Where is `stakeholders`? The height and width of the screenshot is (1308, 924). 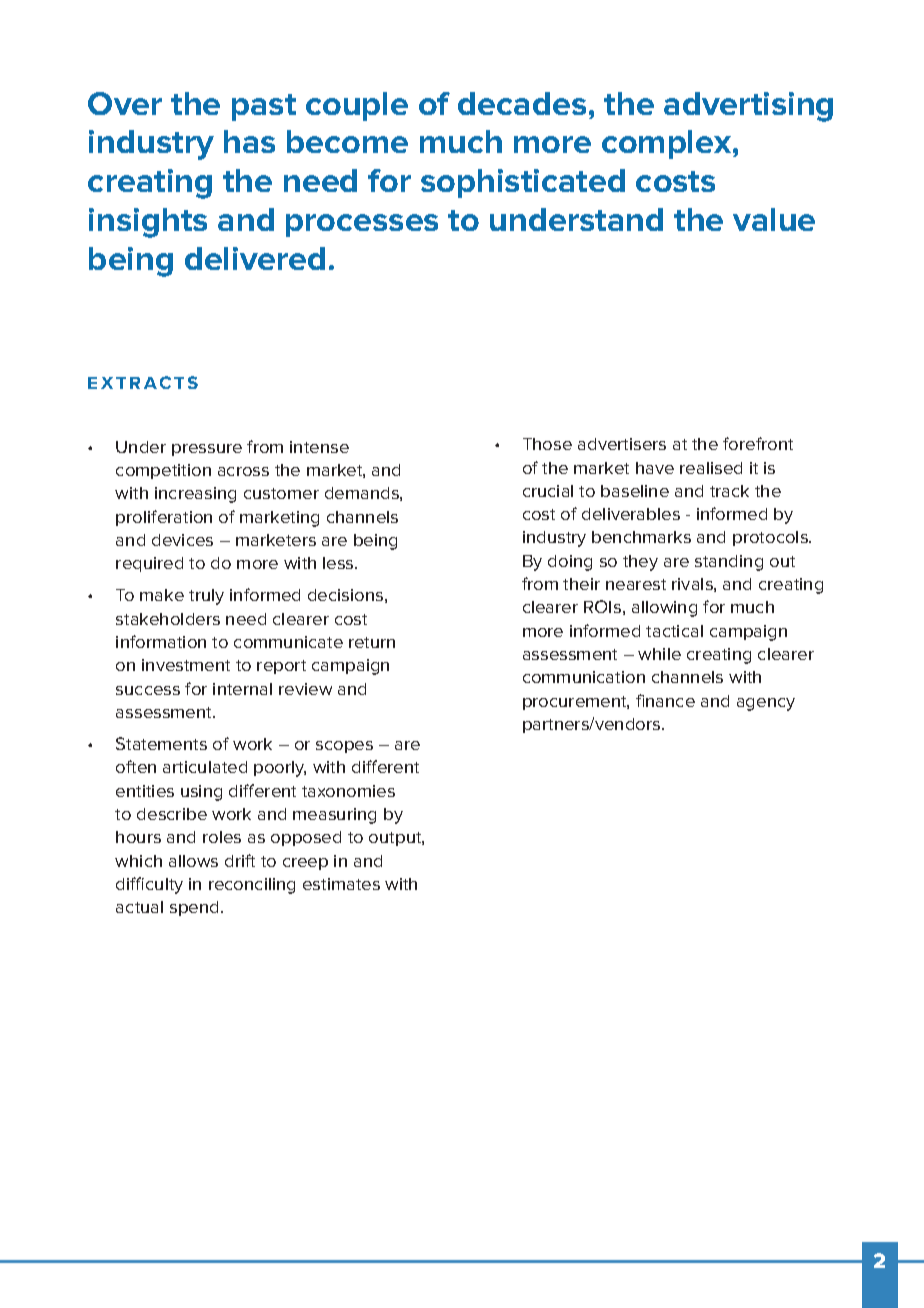
stakeholders is located at coordinates (168, 619).
